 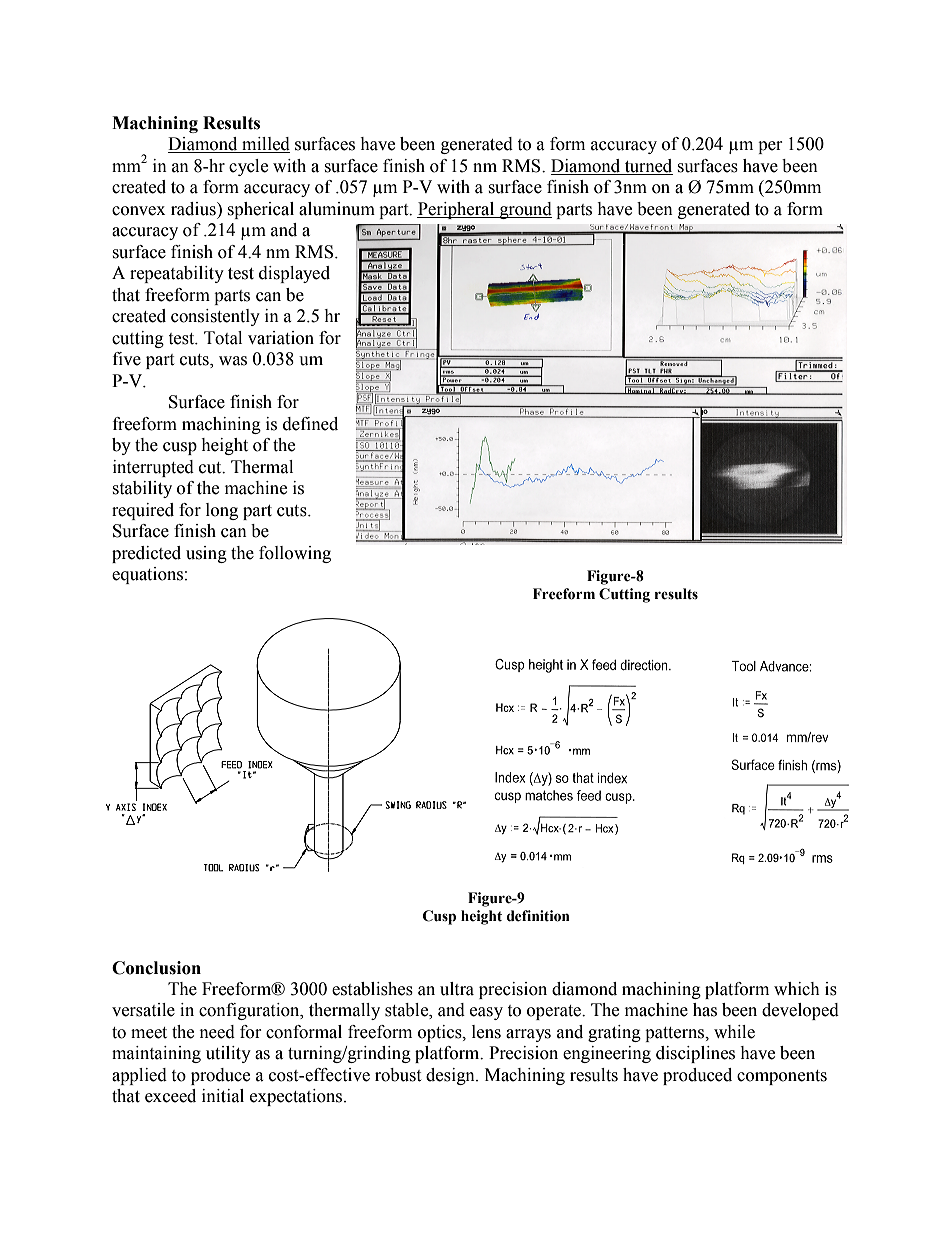 What do you see at coordinates (248, 167) in the screenshot?
I see `cycle` at bounding box center [248, 167].
